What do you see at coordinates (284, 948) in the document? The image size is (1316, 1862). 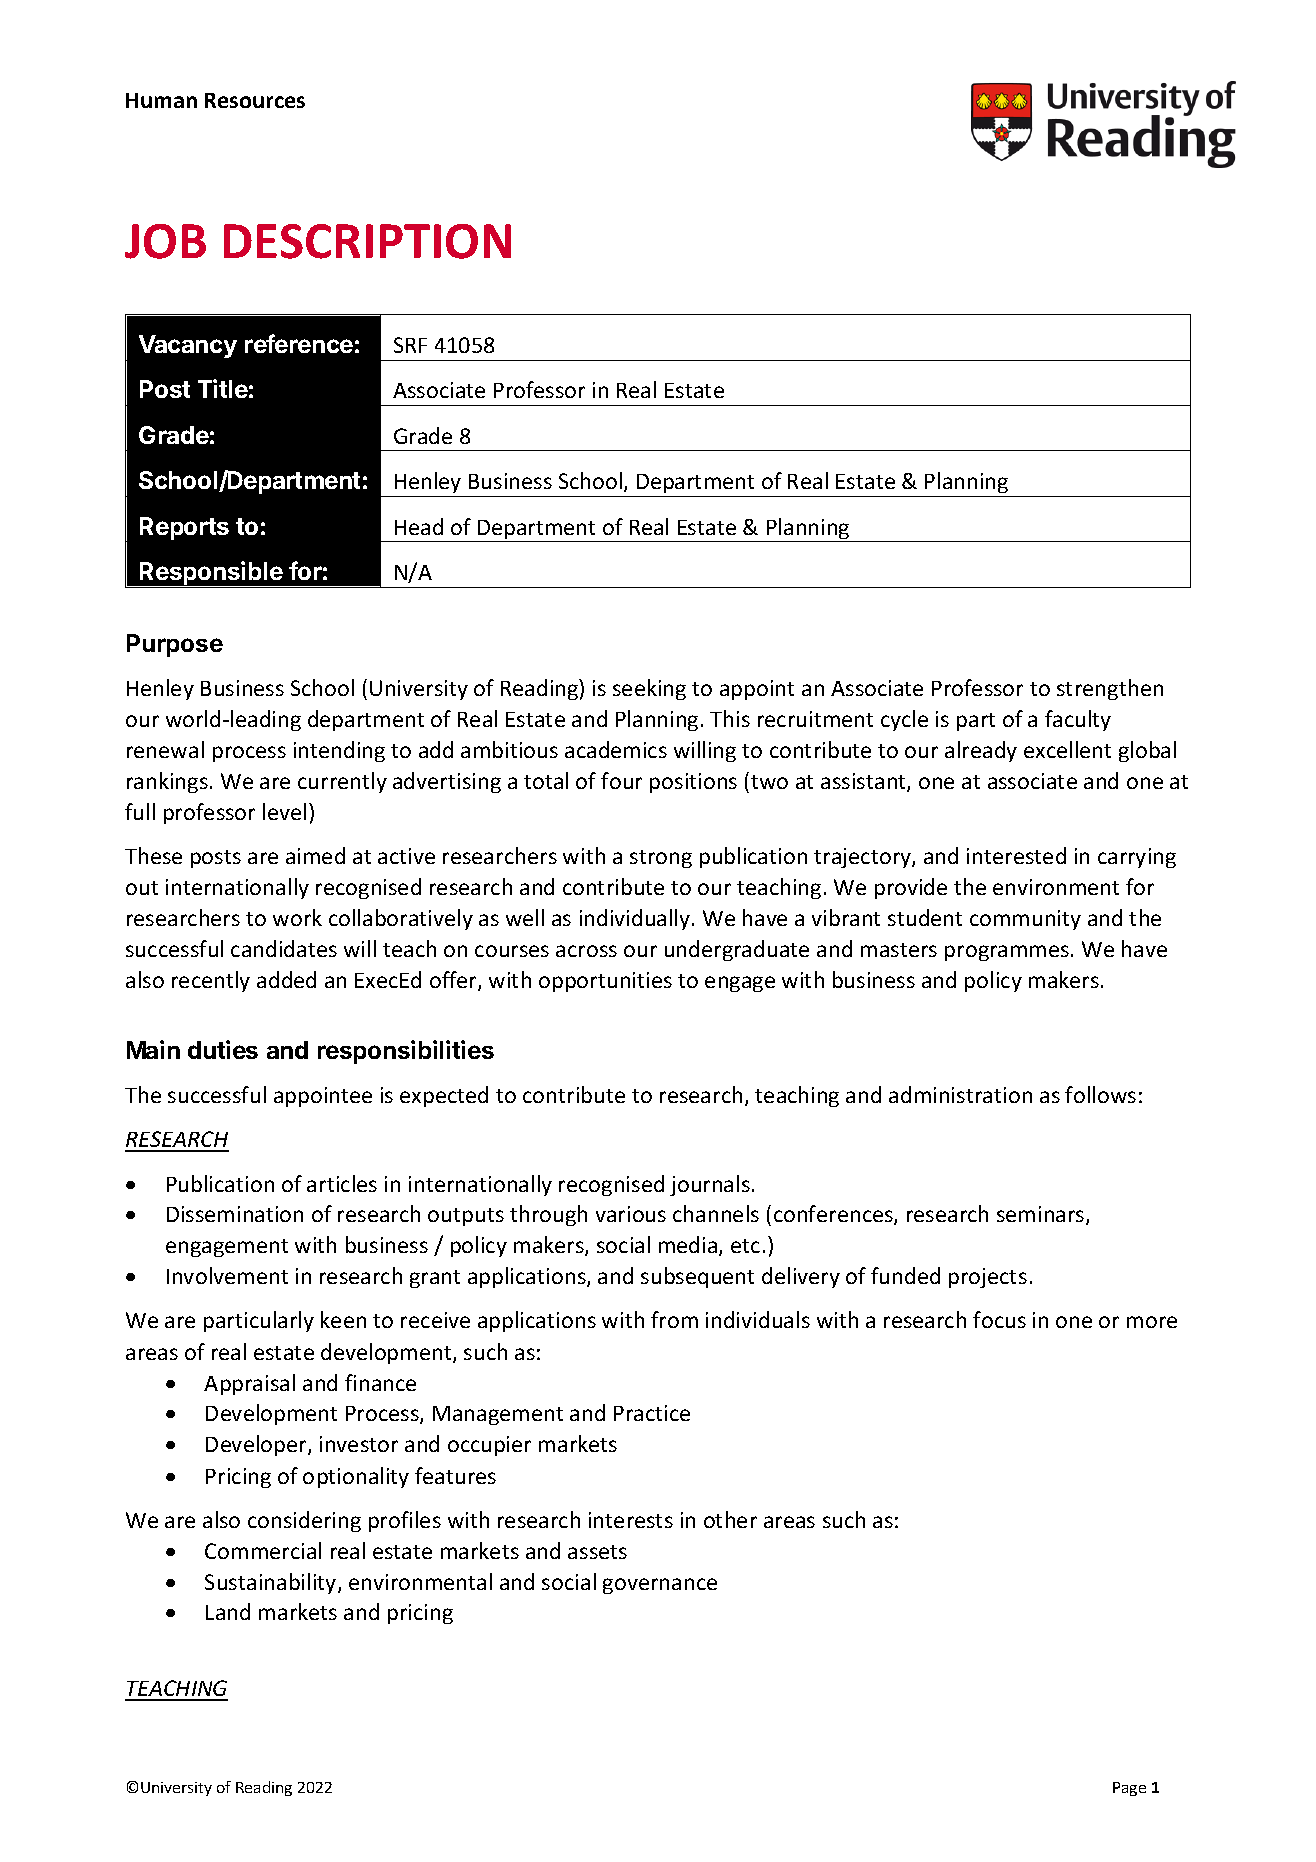 I see `candidates` at bounding box center [284, 948].
